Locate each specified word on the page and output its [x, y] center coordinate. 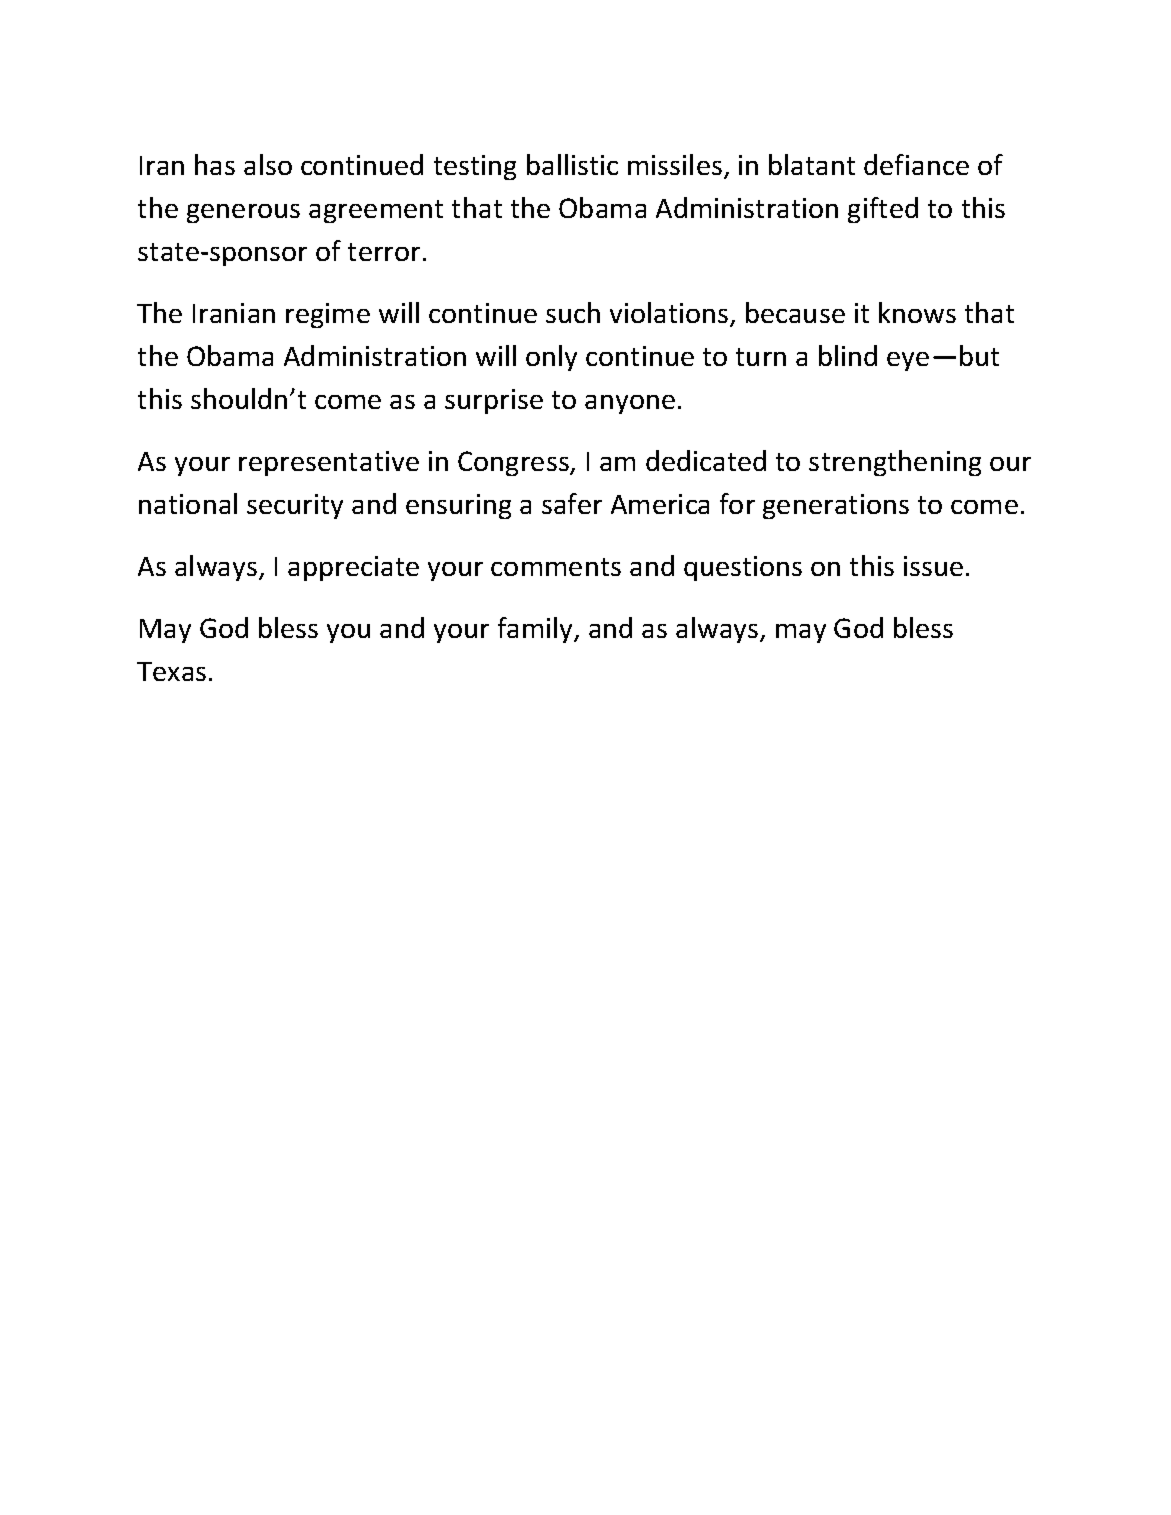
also [268, 164]
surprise [494, 401]
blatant [812, 164]
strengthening [895, 463]
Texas [171, 671]
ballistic [572, 164]
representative [329, 463]
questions [743, 568]
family [537, 630]
